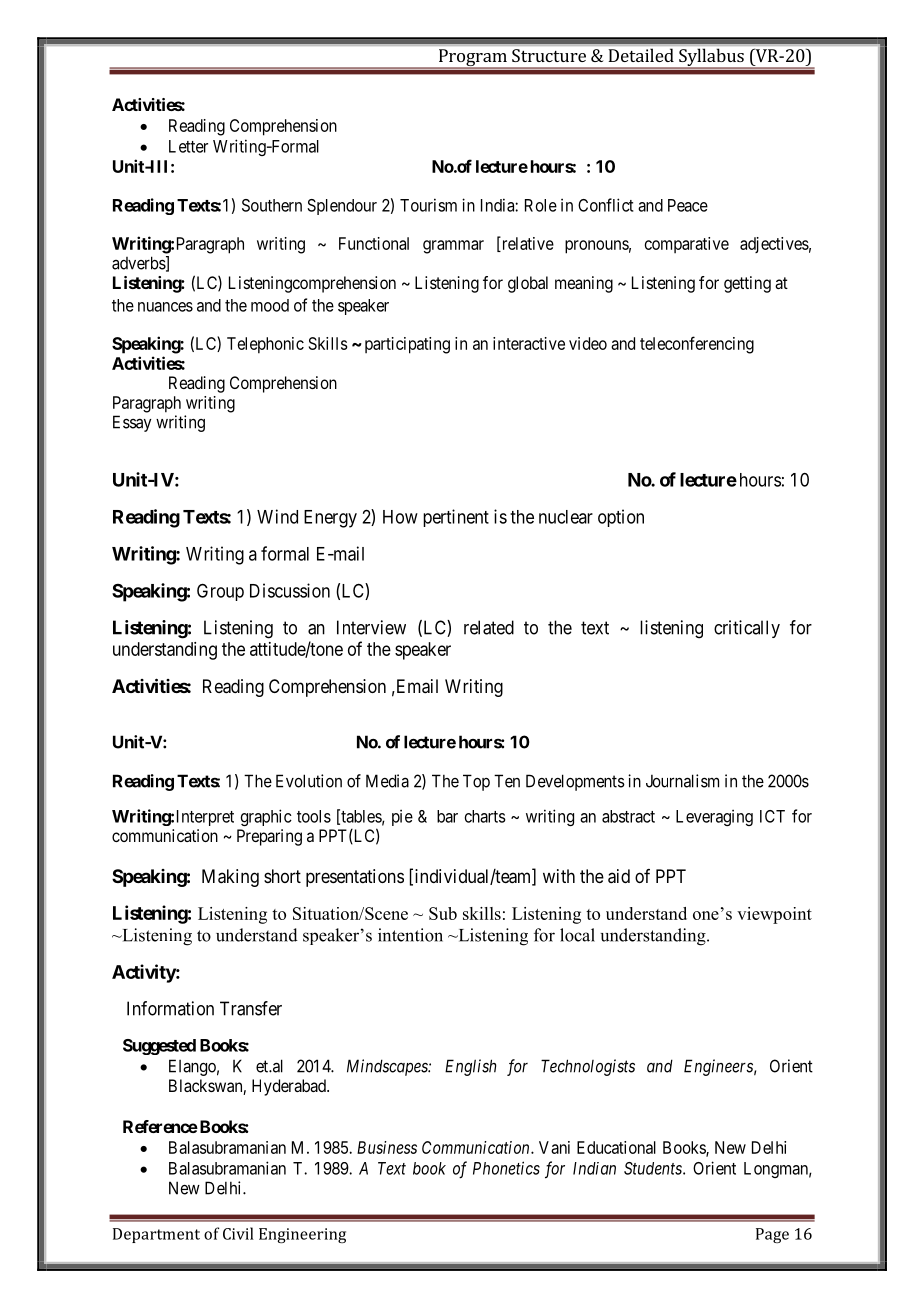 This document has width=924, height=1308. What do you see at coordinates (188, 146) in the document?
I see `Letter` at bounding box center [188, 146].
